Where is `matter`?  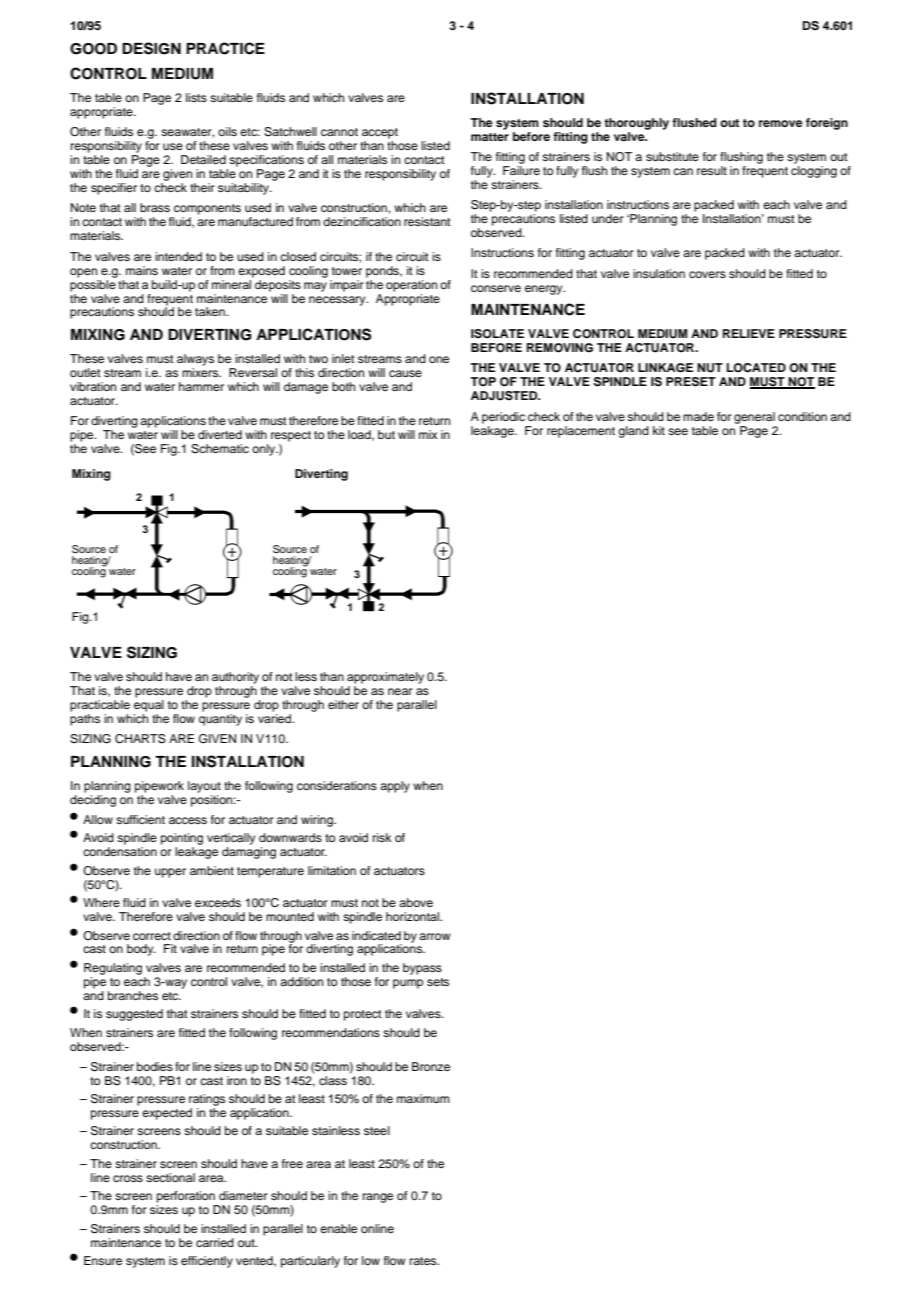
matter is located at coordinates (490, 137).
